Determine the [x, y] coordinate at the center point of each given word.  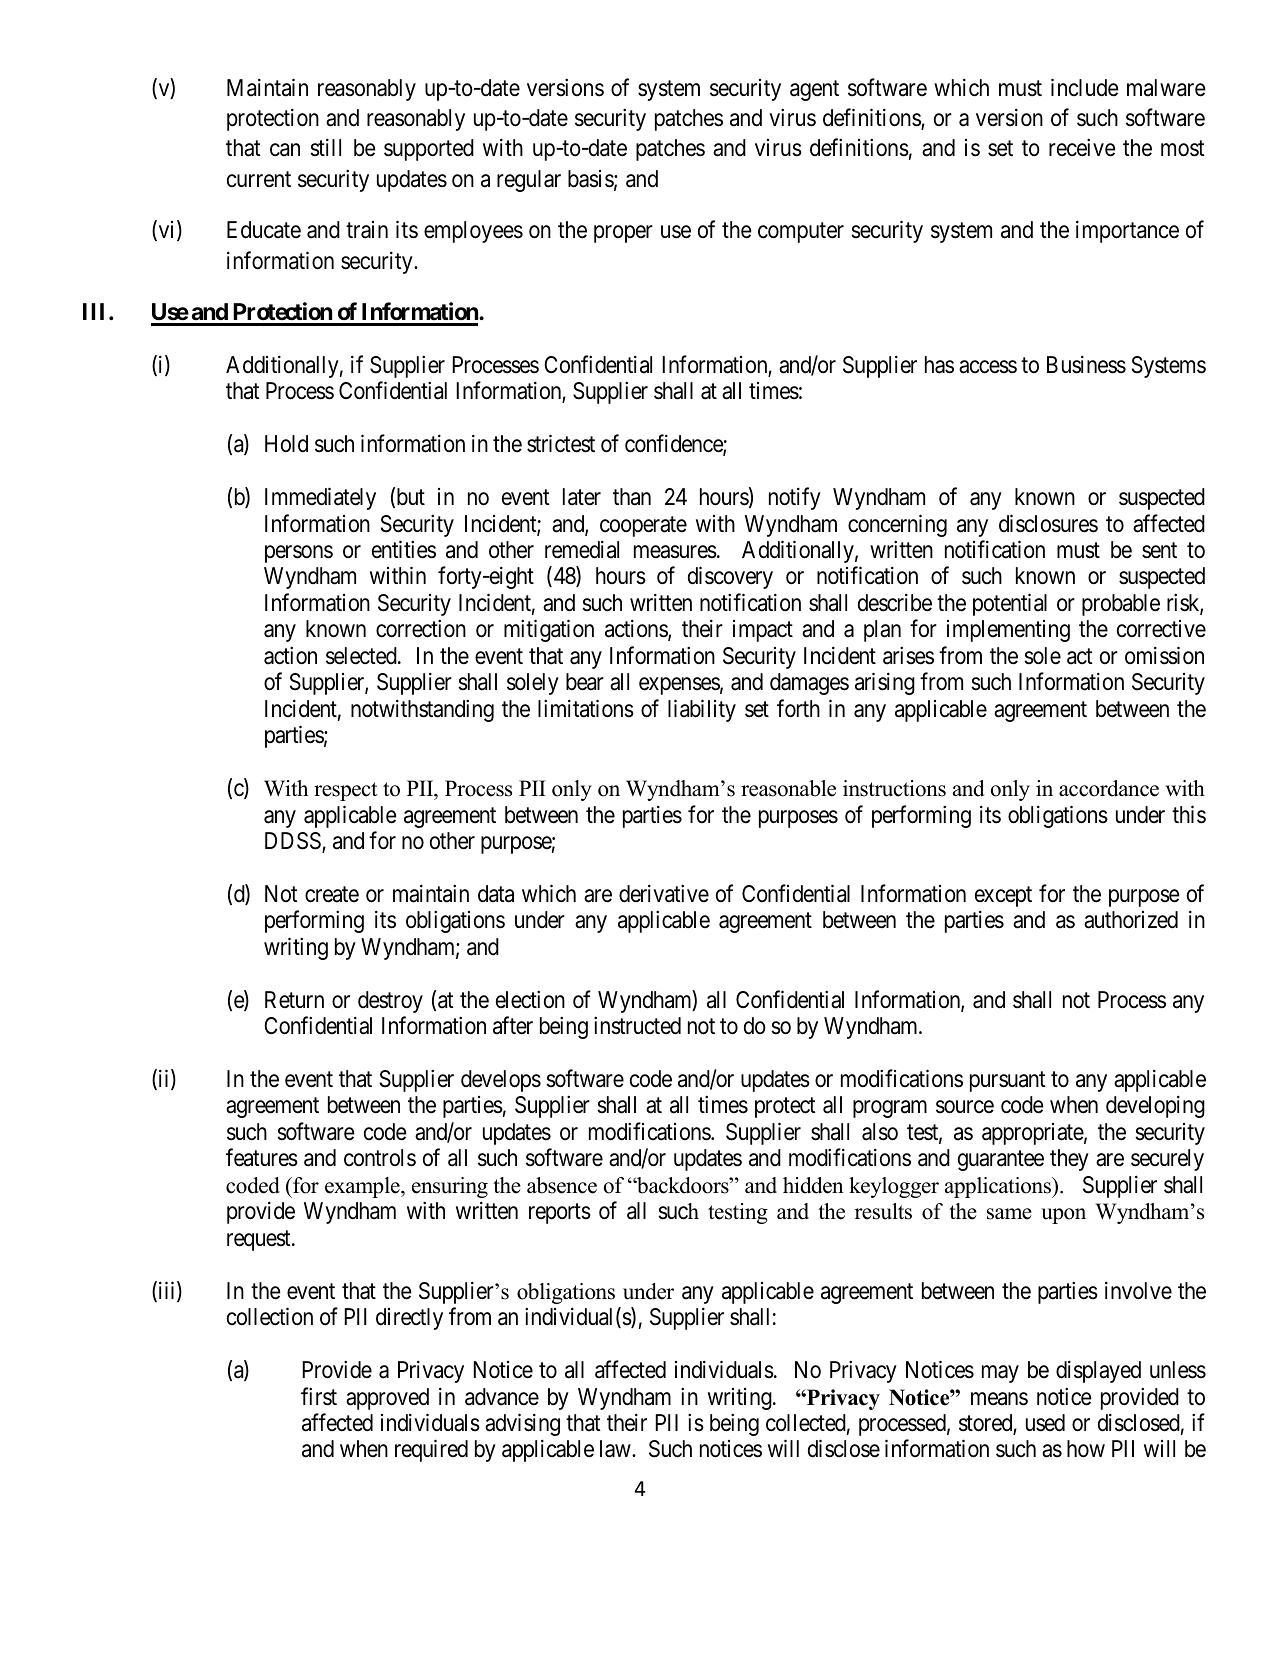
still [325, 148]
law [616, 1449]
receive [1082, 148]
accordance [1109, 788]
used [1045, 1423]
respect [345, 791]
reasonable [788, 788]
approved [387, 1399]
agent [814, 90]
